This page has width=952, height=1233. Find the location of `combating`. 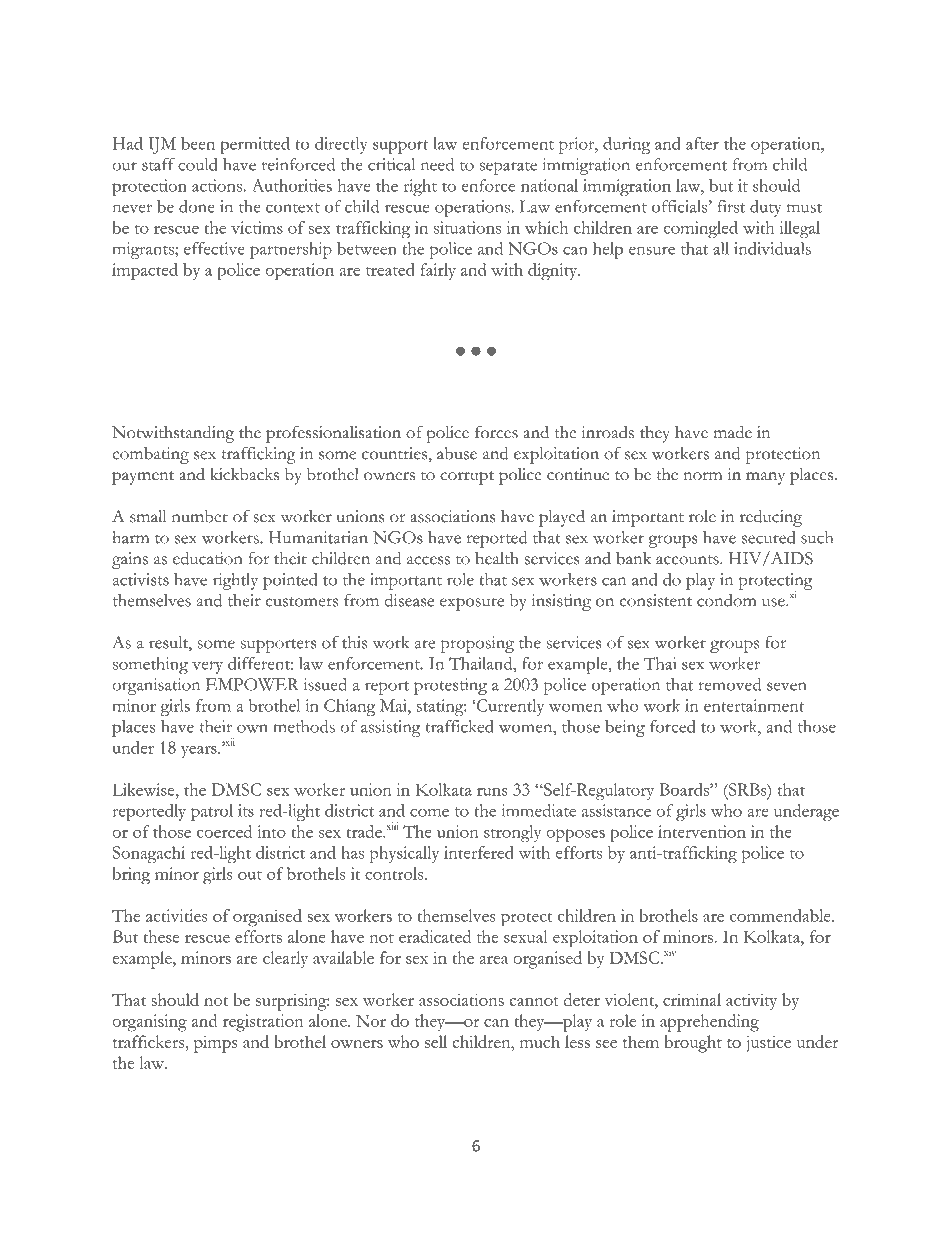

combating is located at coordinates (150, 455).
